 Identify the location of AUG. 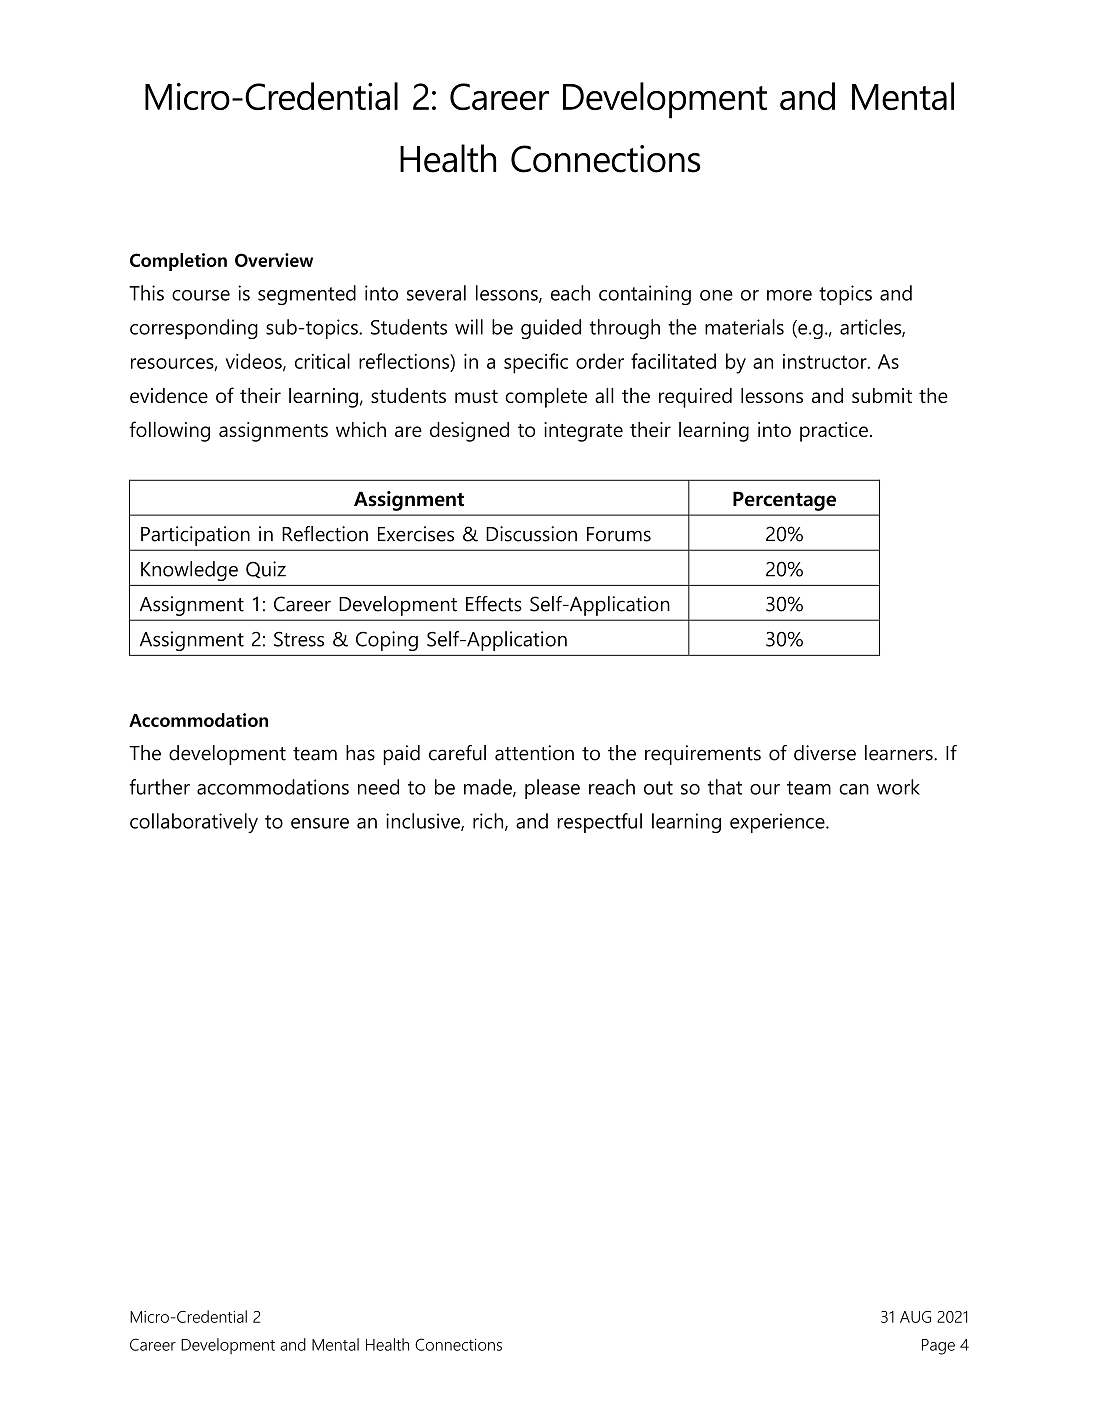
(915, 1317).
